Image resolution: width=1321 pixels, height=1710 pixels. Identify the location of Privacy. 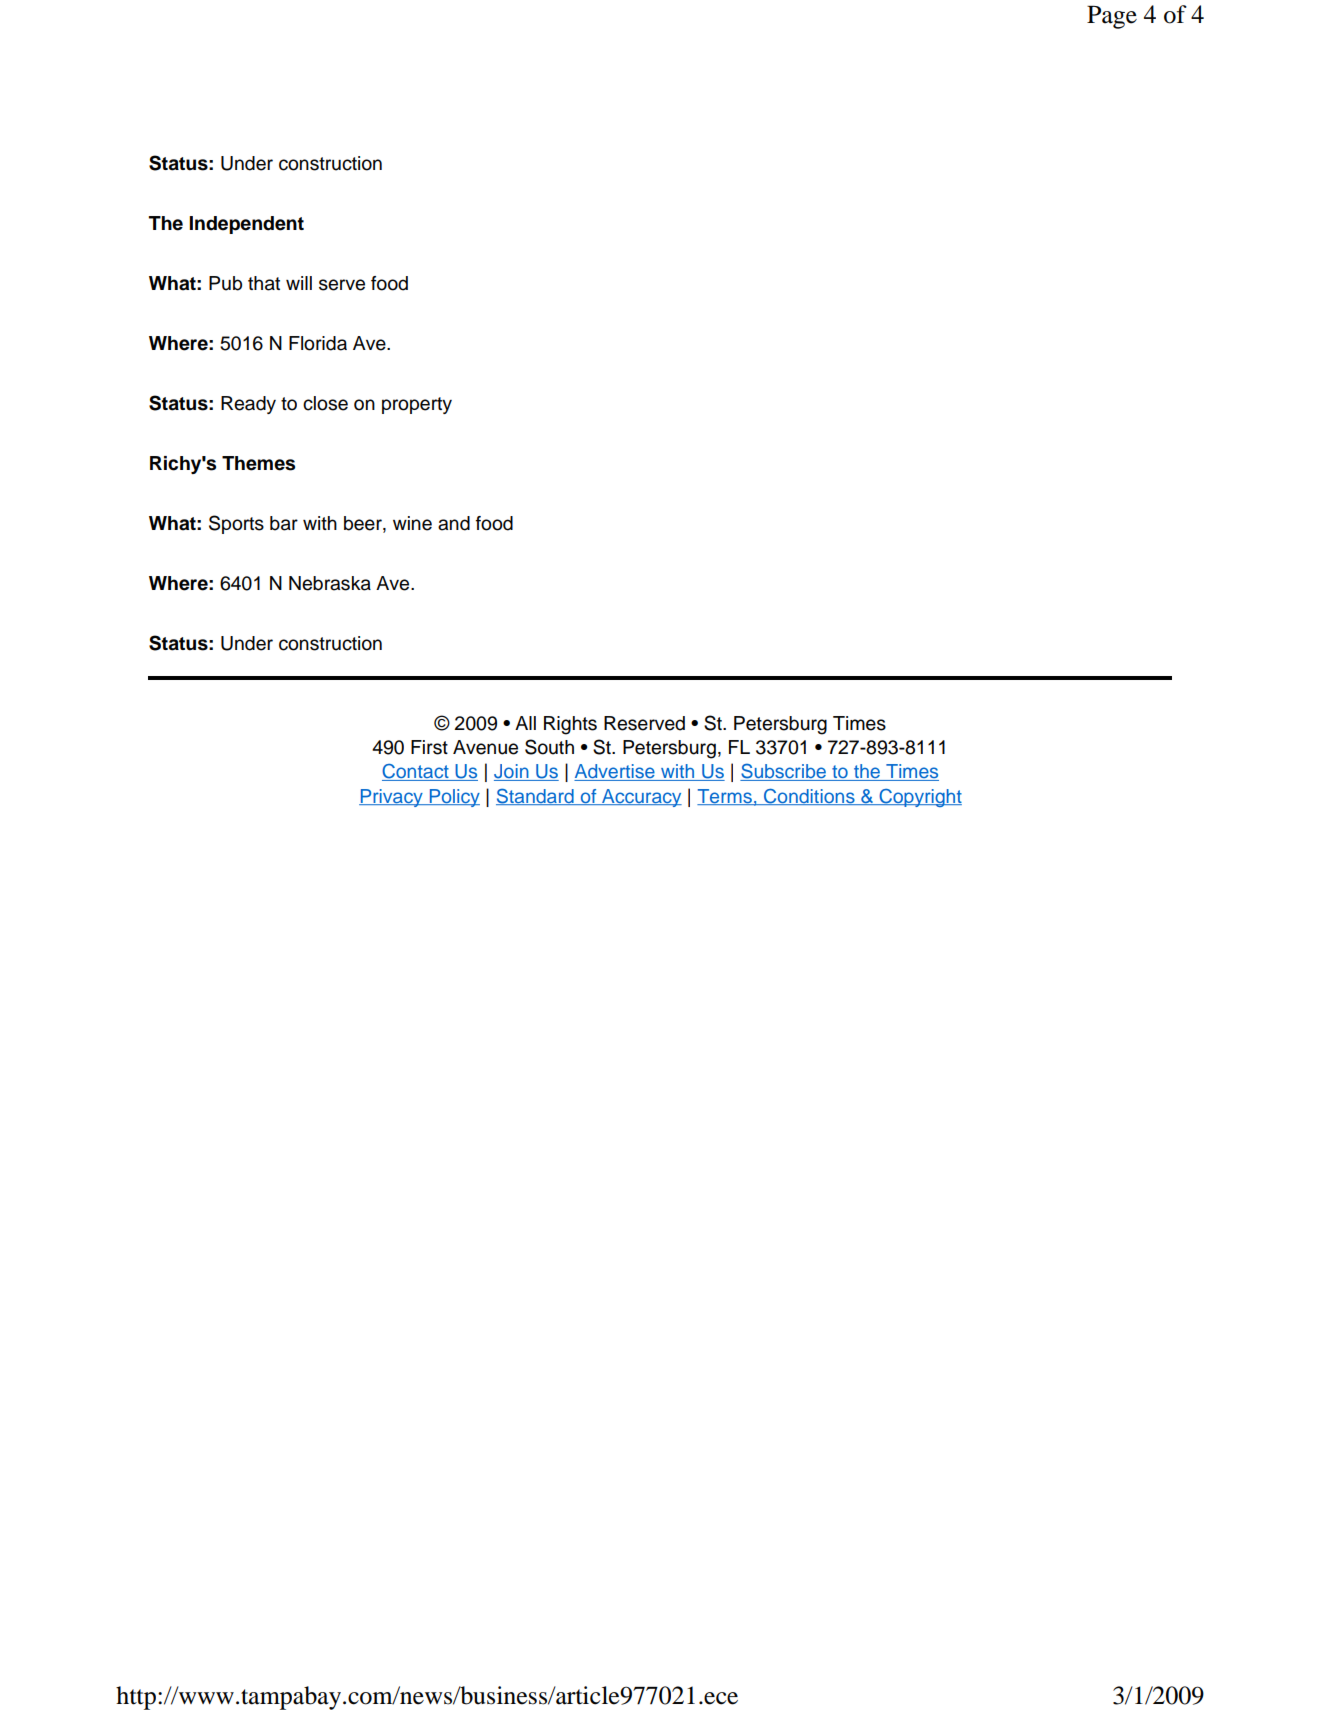
(392, 798).
